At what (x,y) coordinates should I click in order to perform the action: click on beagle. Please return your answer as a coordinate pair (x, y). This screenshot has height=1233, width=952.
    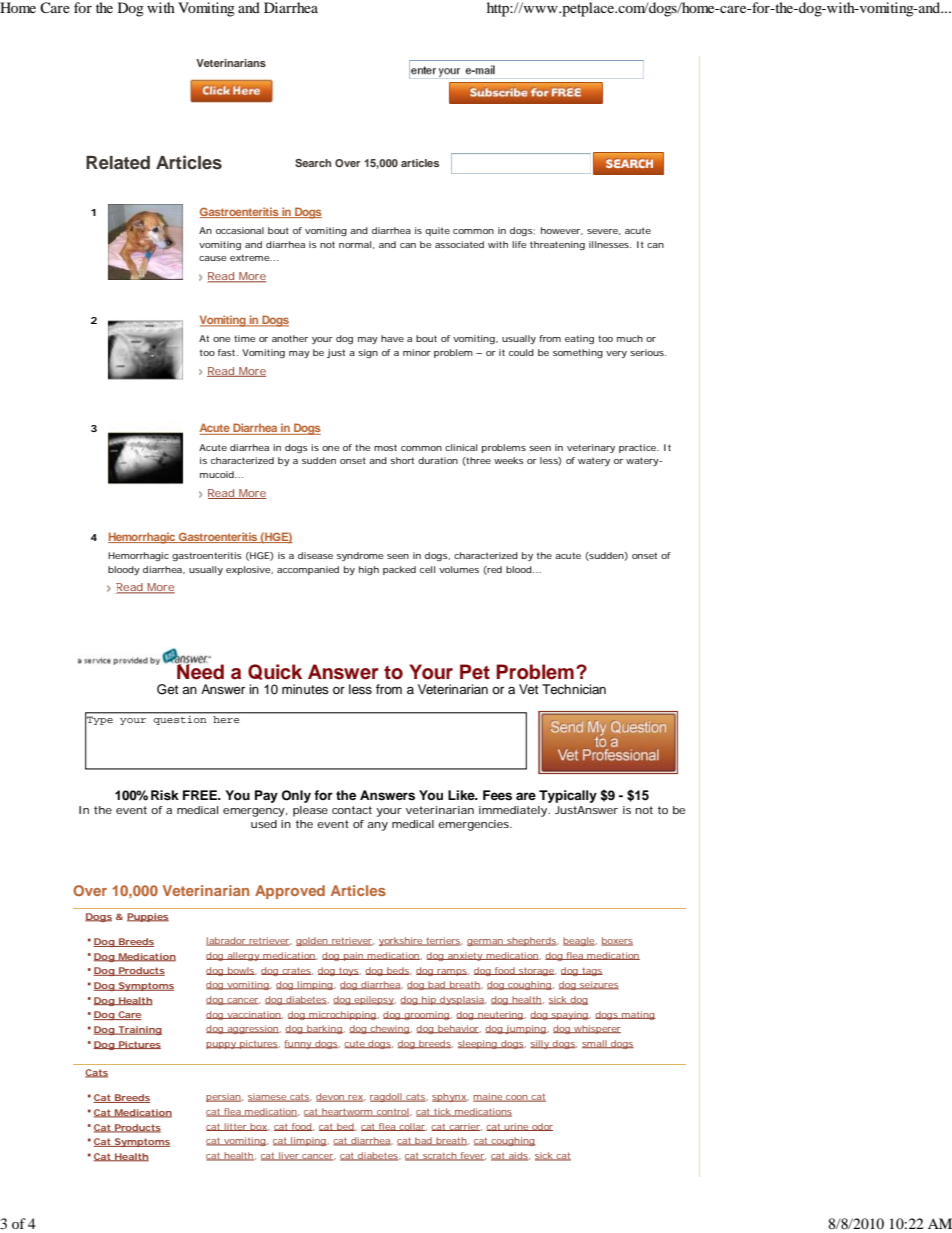
    Looking at the image, I should click on (579, 941).
